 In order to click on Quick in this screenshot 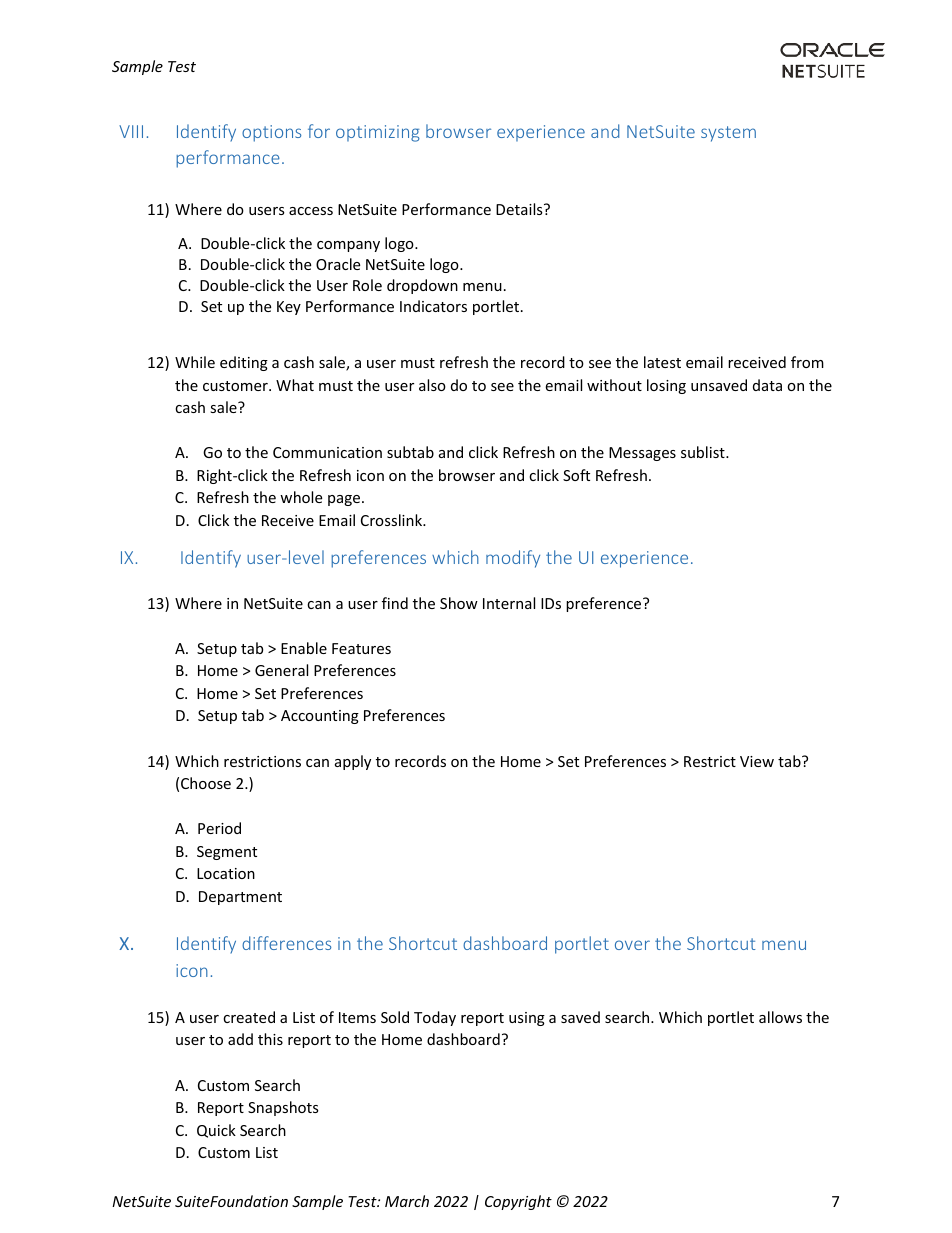, I will do `click(216, 1131)`.
